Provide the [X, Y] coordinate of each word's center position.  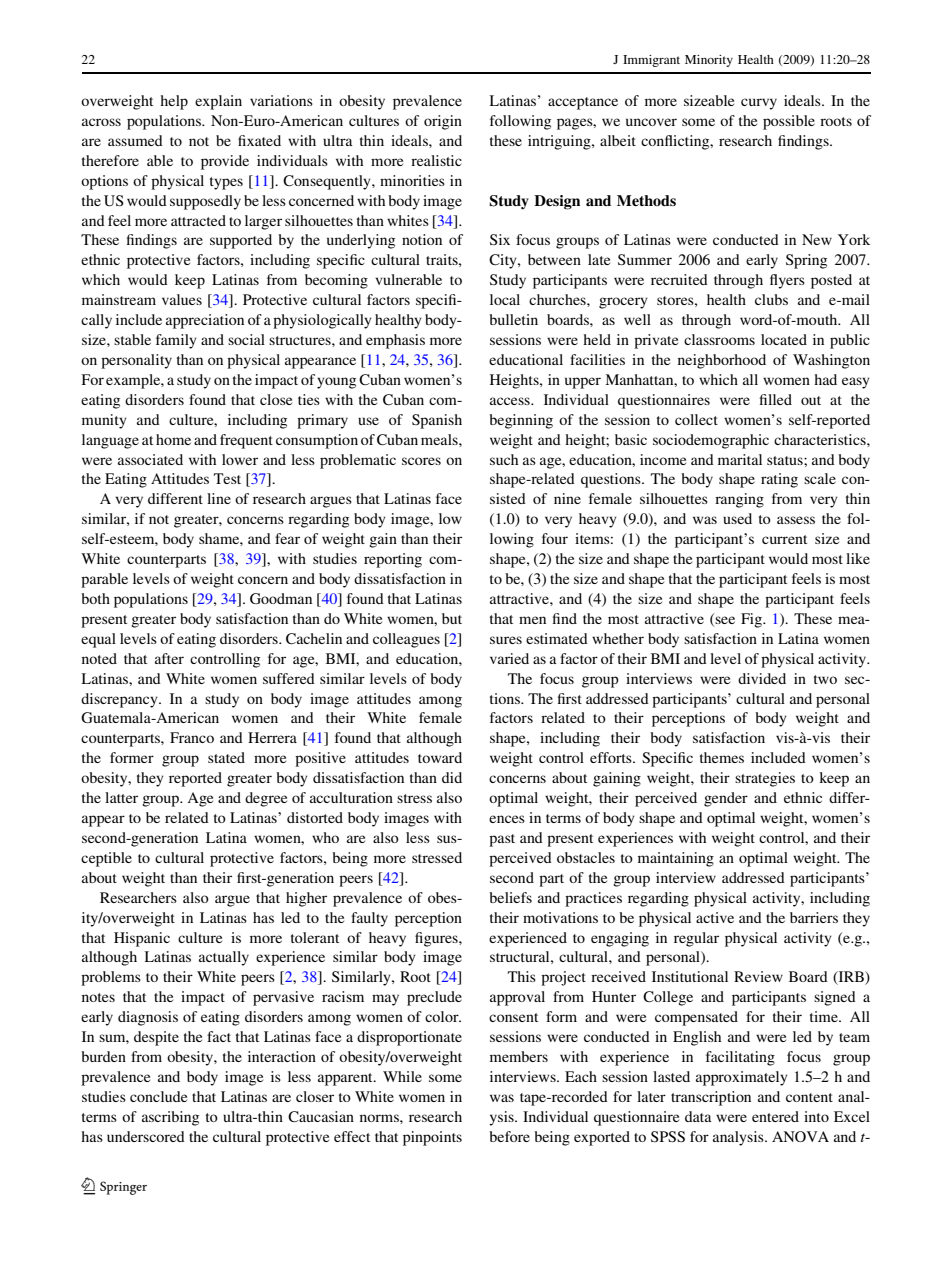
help [174, 102]
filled [775, 399]
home [173, 439]
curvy [759, 104]
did [452, 777]
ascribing [170, 1118]
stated [226, 757]
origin [443, 122]
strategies [765, 779]
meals [440, 439]
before [509, 1136]
